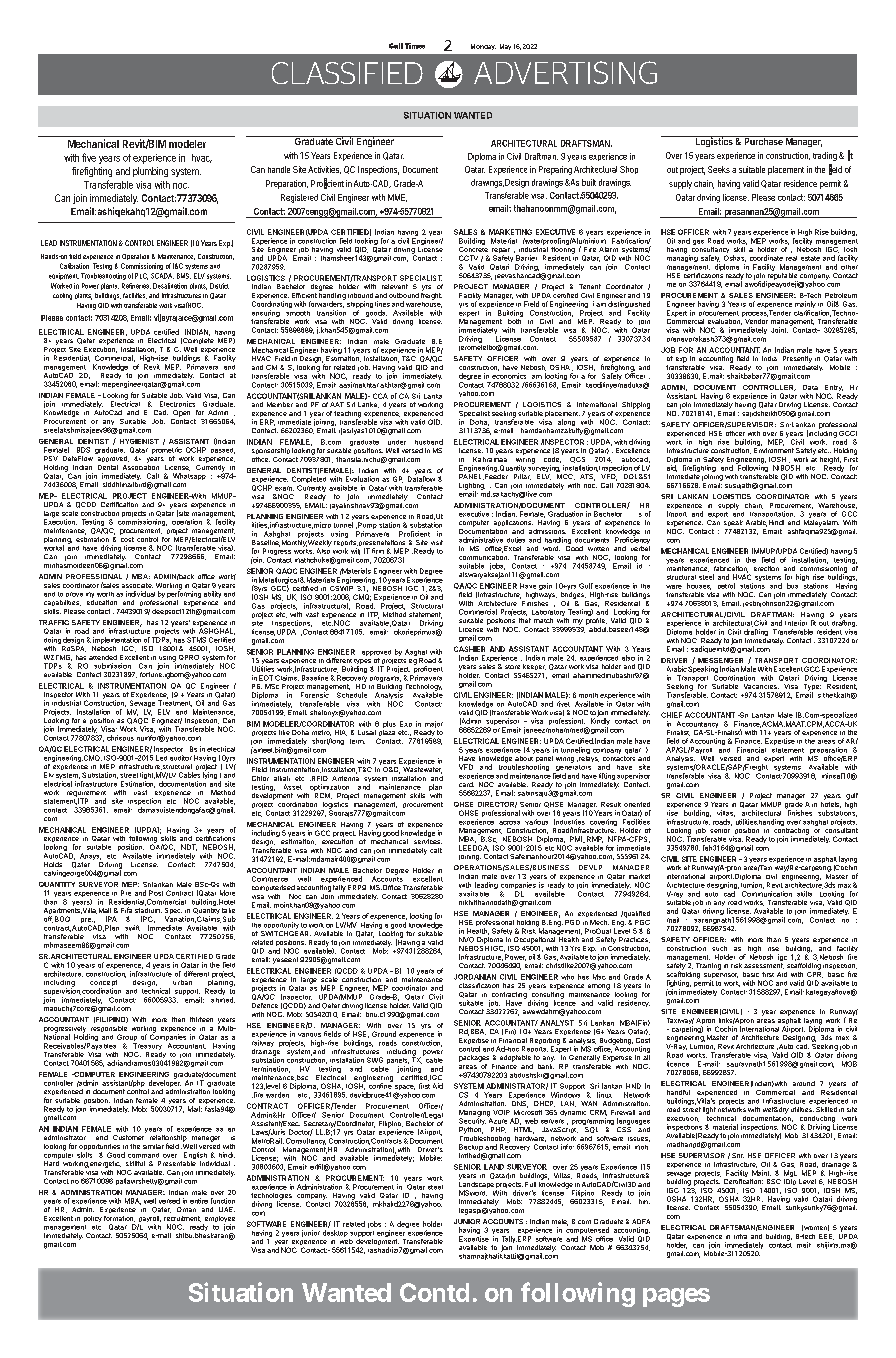  What do you see at coordinates (156, 893) in the screenshot?
I see `Post` at bounding box center [156, 893].
